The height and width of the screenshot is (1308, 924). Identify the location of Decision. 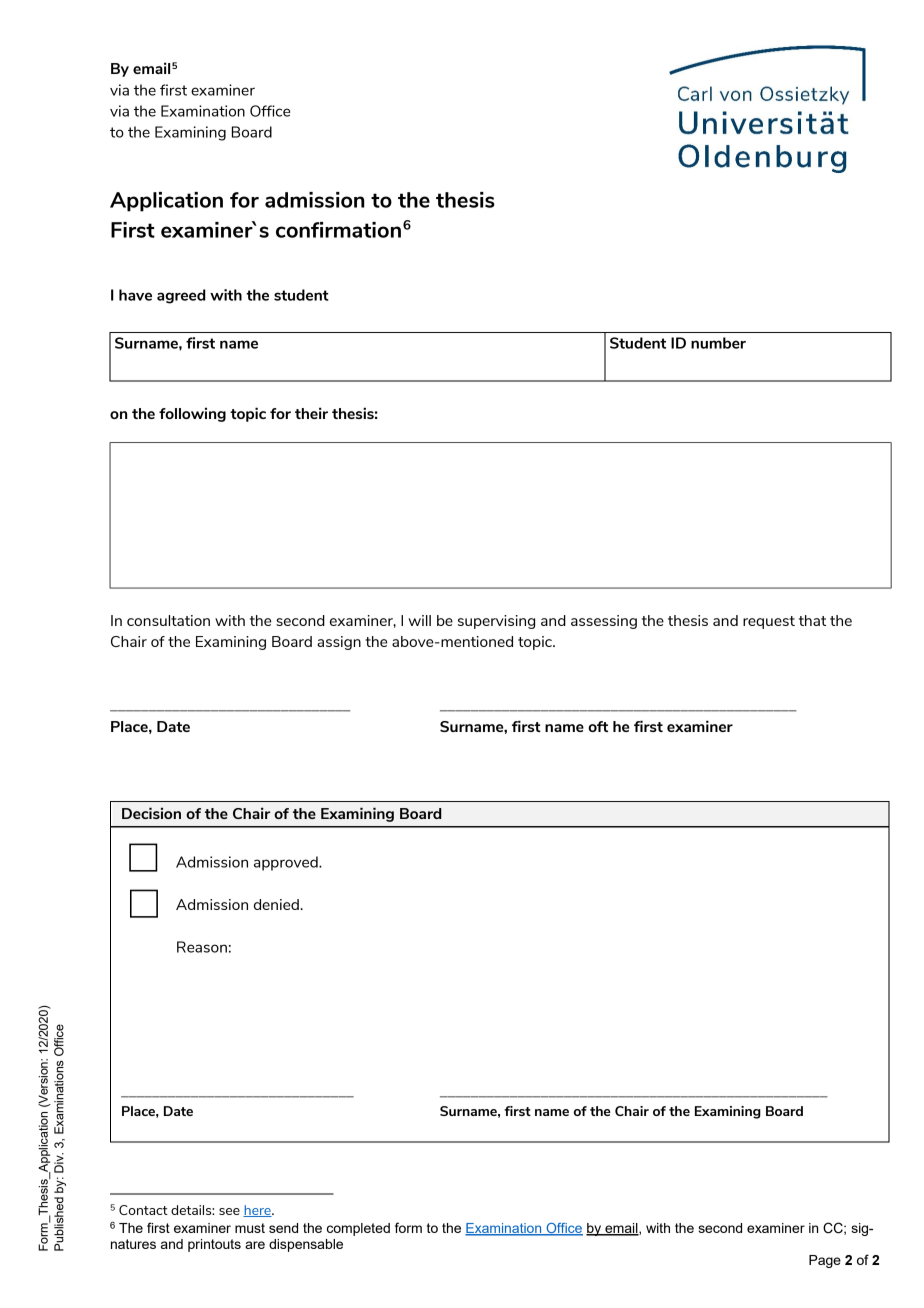
(151, 813).
